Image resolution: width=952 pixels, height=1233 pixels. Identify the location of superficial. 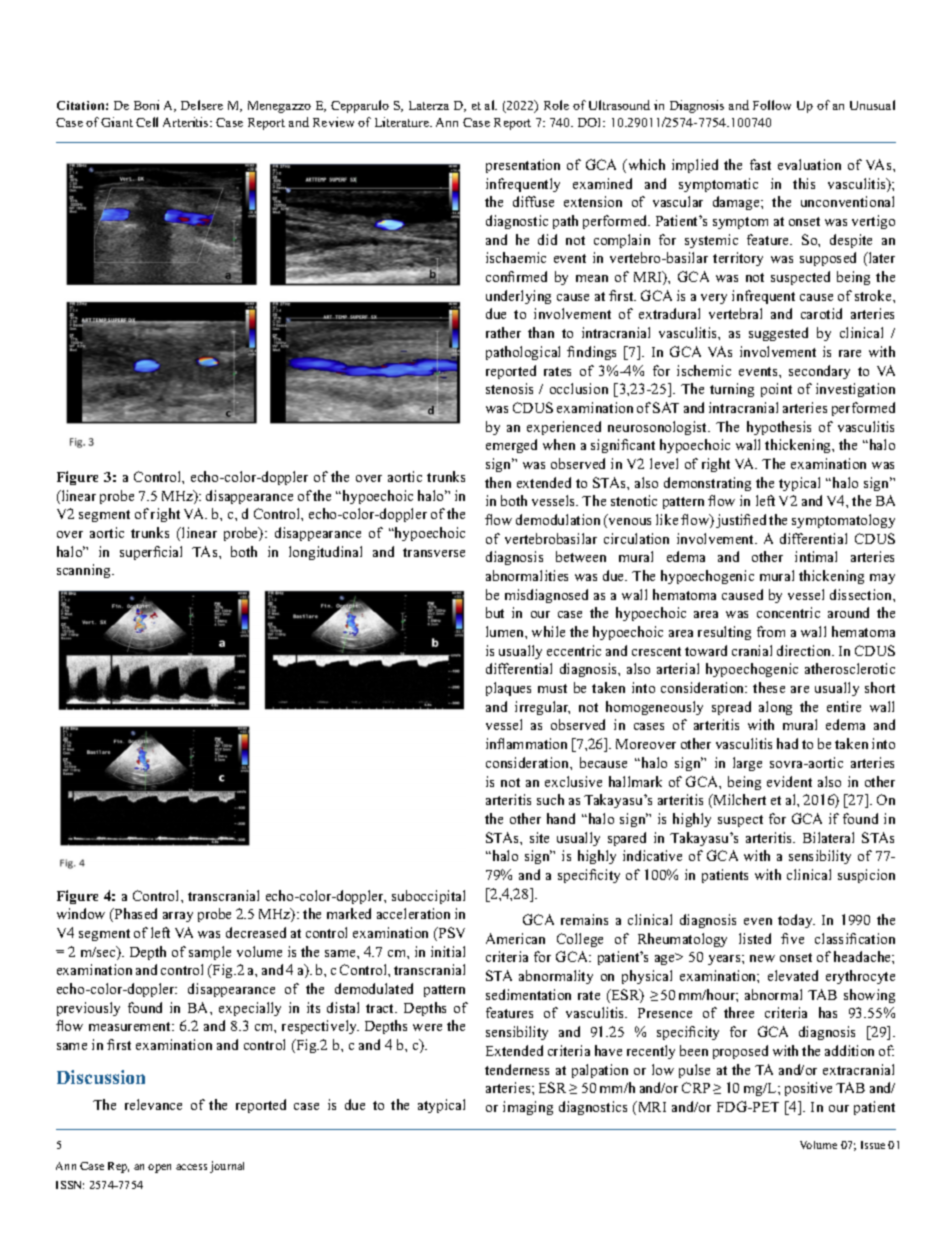
(151, 553).
